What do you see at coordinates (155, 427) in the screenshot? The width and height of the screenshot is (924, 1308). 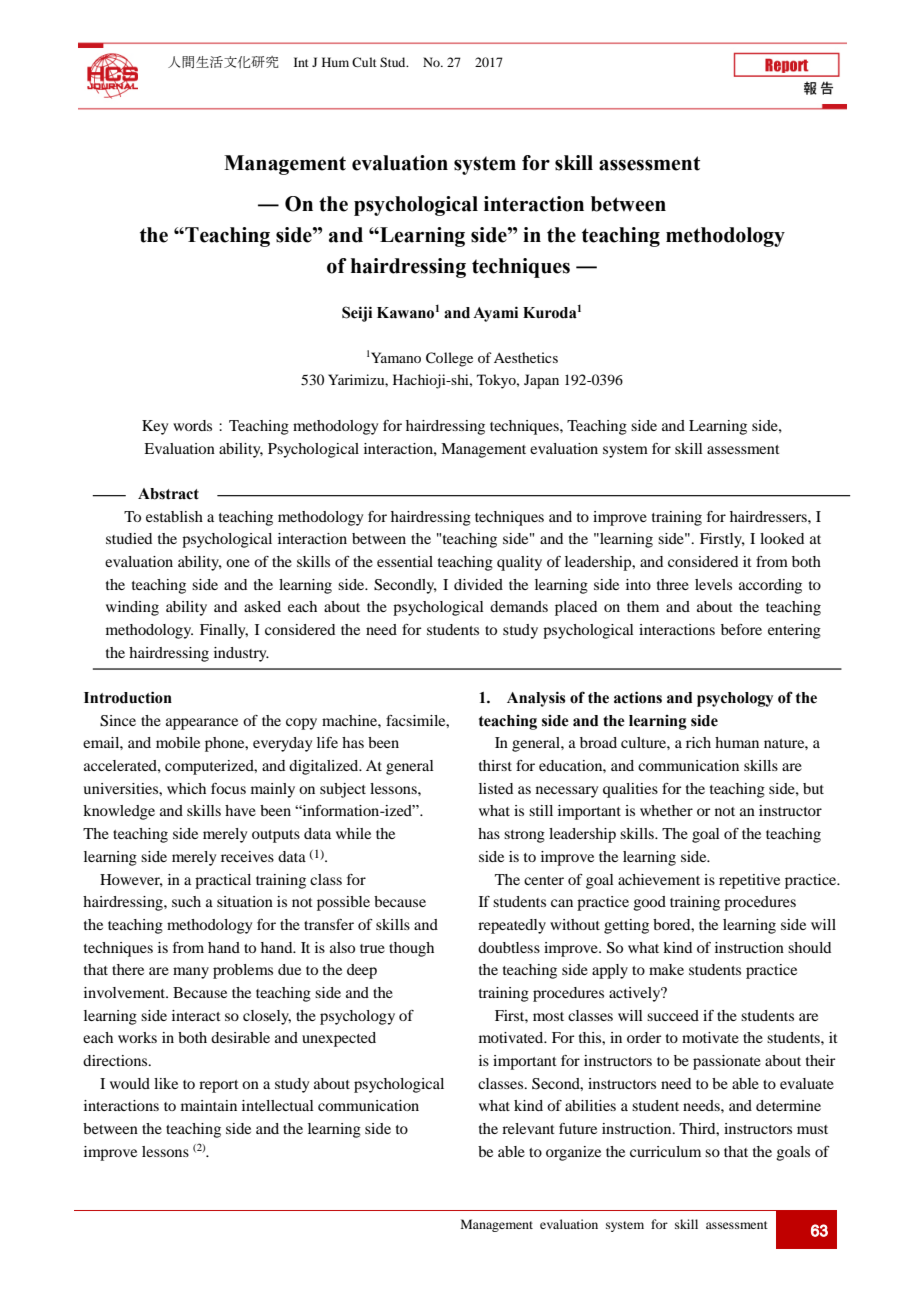 I see `Key` at bounding box center [155, 427].
